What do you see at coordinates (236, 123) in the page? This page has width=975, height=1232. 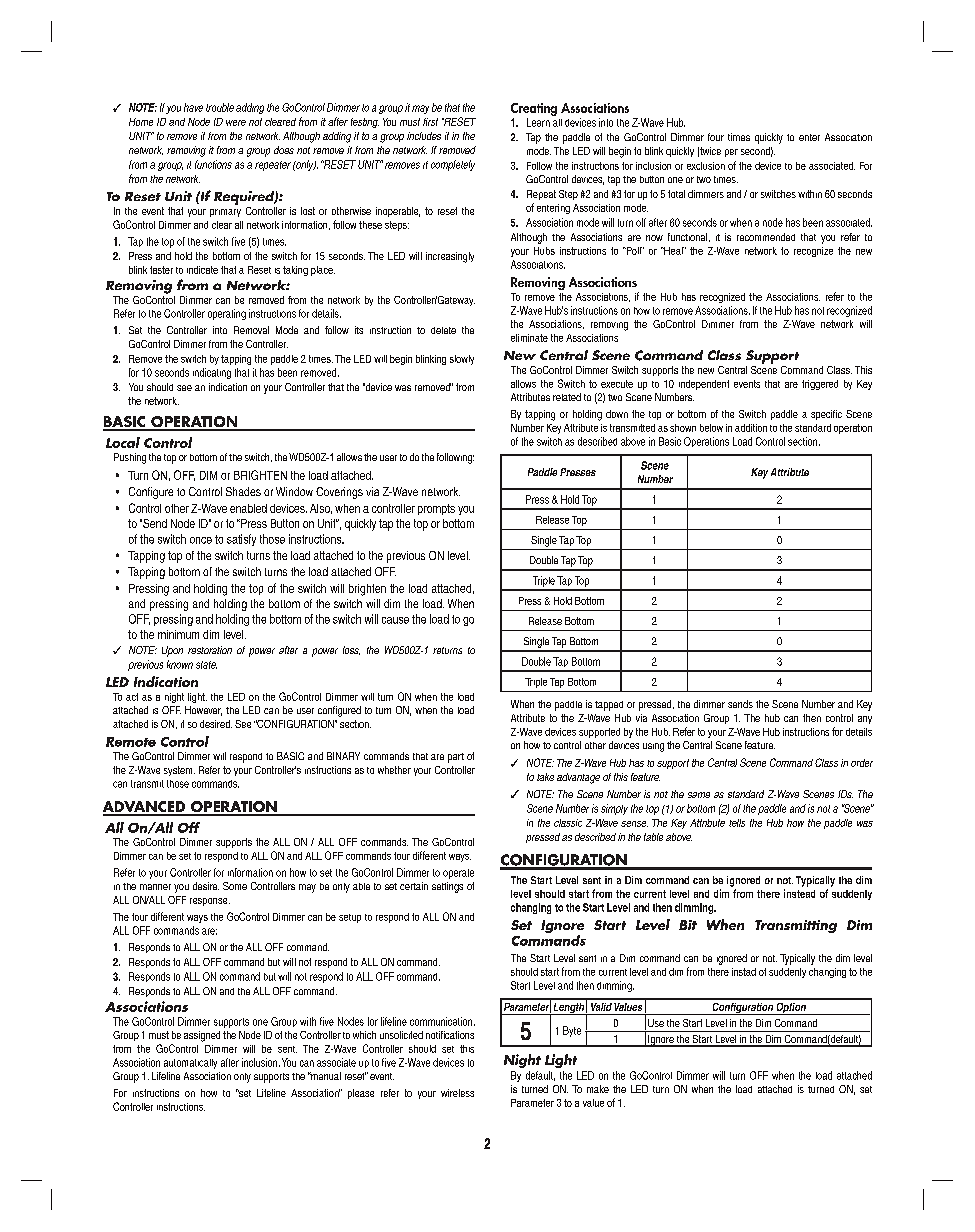 I see `were` at bounding box center [236, 123].
